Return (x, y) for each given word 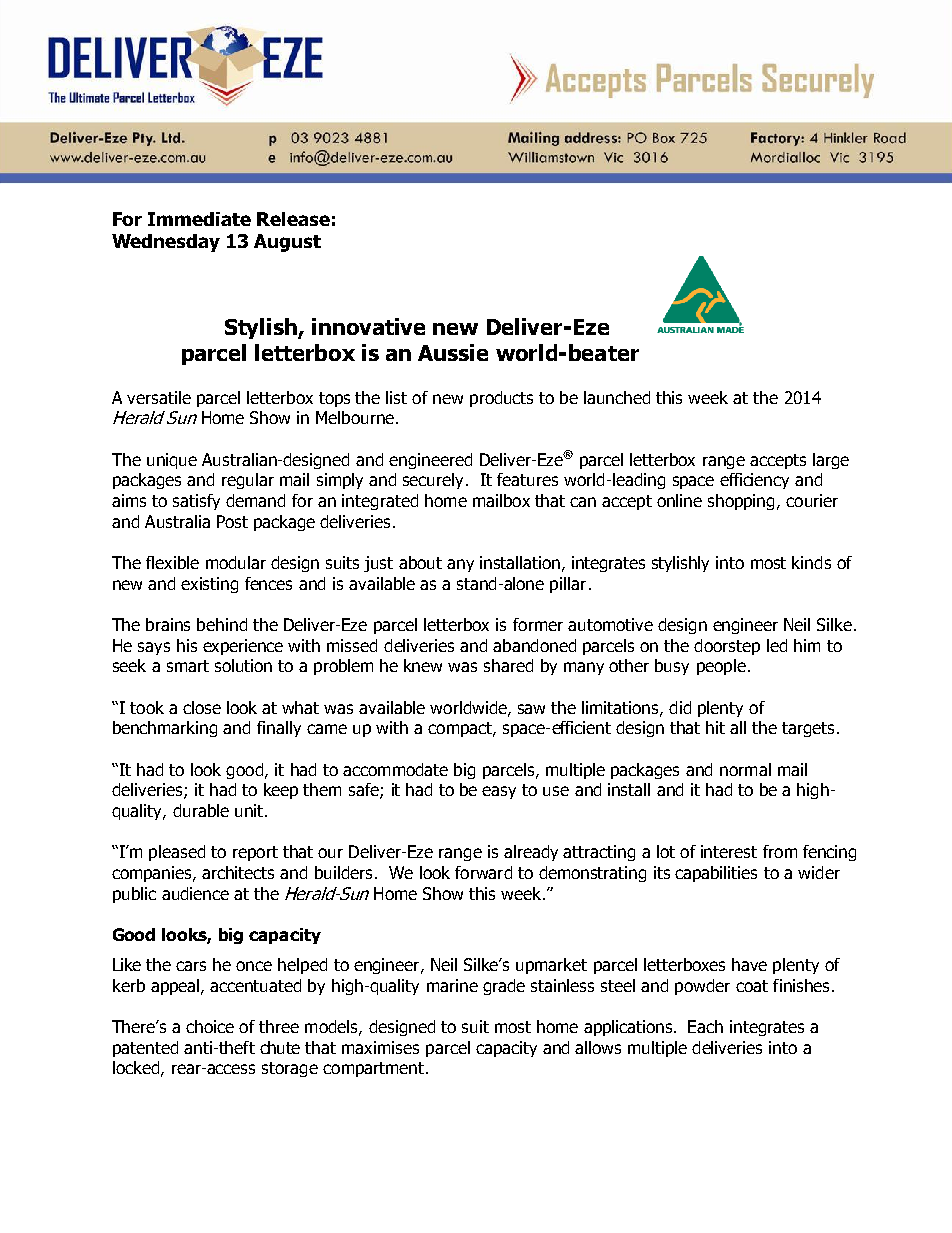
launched (617, 397)
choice (210, 1026)
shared (508, 665)
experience (243, 647)
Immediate (199, 219)
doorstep (727, 647)
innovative (368, 326)
